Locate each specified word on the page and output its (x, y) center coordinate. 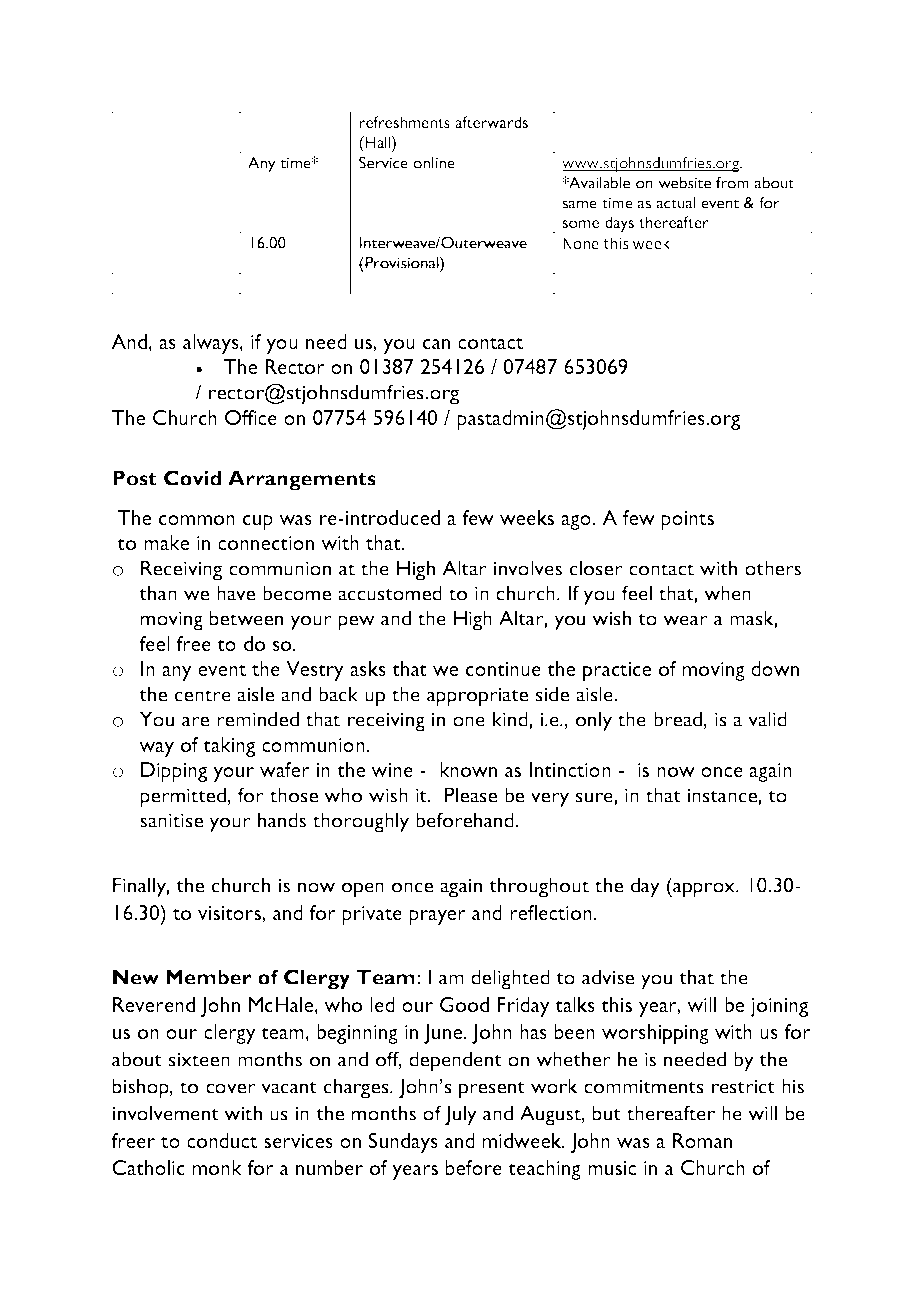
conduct (222, 1140)
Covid (192, 478)
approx (704, 890)
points (687, 520)
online (434, 163)
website (684, 183)
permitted (183, 797)
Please (471, 795)
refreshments (404, 122)
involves (527, 568)
